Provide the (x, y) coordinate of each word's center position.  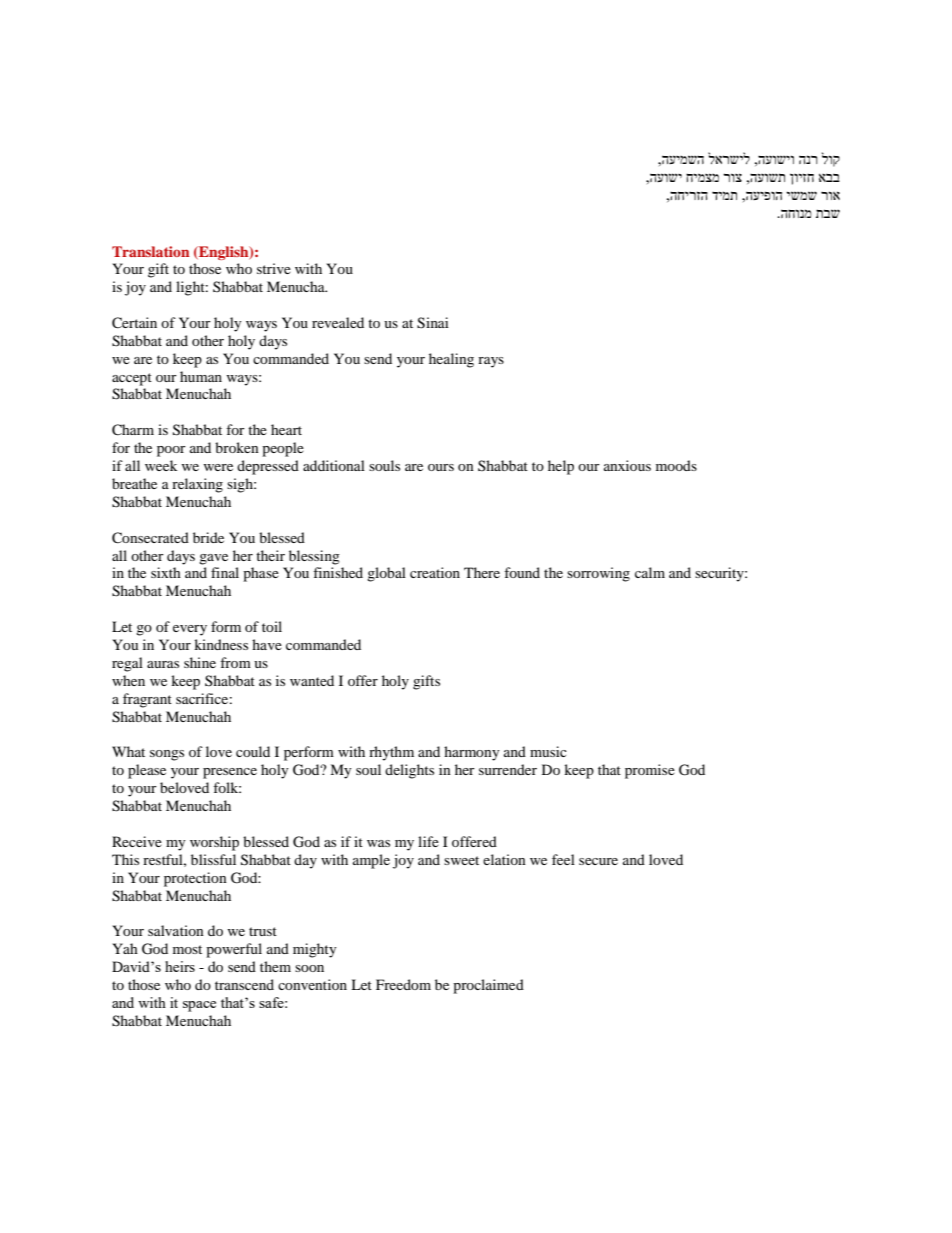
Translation (151, 251)
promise (650, 771)
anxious (627, 465)
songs (167, 755)
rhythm (391, 753)
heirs (180, 966)
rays (491, 362)
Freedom (403, 984)
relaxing (197, 485)
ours (441, 467)
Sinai (433, 323)
